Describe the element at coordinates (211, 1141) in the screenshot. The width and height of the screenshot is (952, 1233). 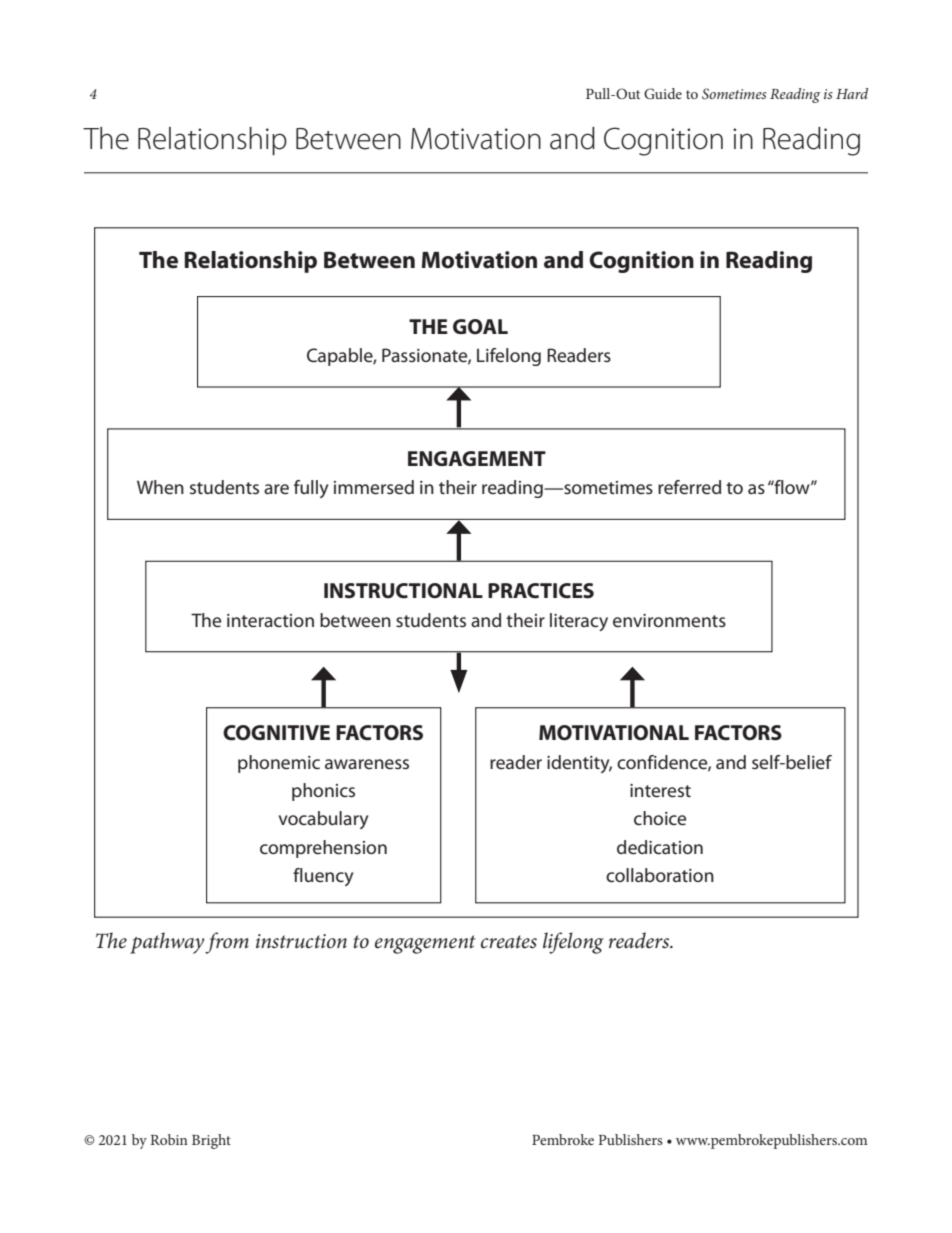
I see `Bright` at that location.
